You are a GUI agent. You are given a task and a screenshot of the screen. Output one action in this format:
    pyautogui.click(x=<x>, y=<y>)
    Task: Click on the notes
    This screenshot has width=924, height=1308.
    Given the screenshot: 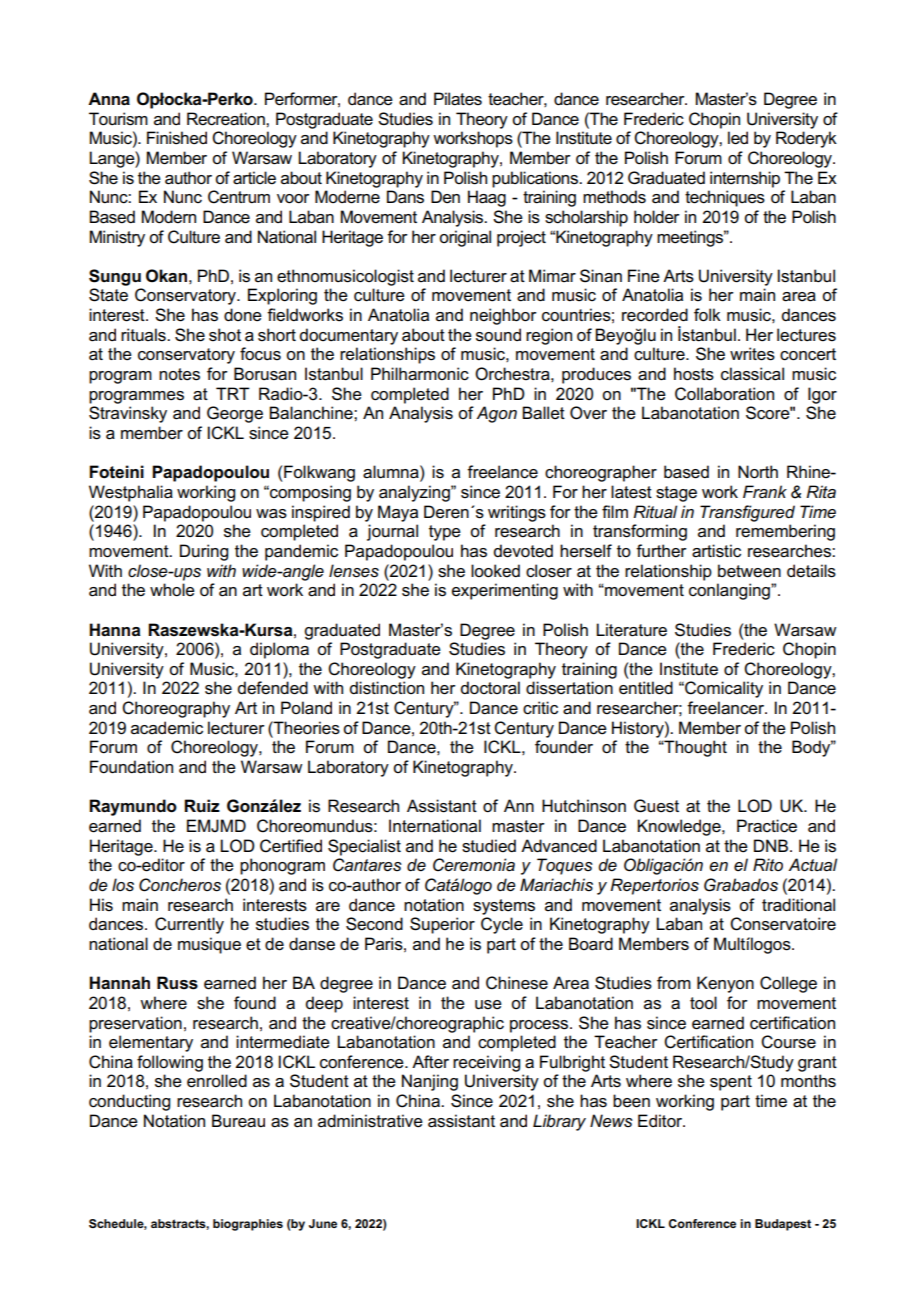 What is the action you would take?
    pyautogui.click(x=179, y=374)
